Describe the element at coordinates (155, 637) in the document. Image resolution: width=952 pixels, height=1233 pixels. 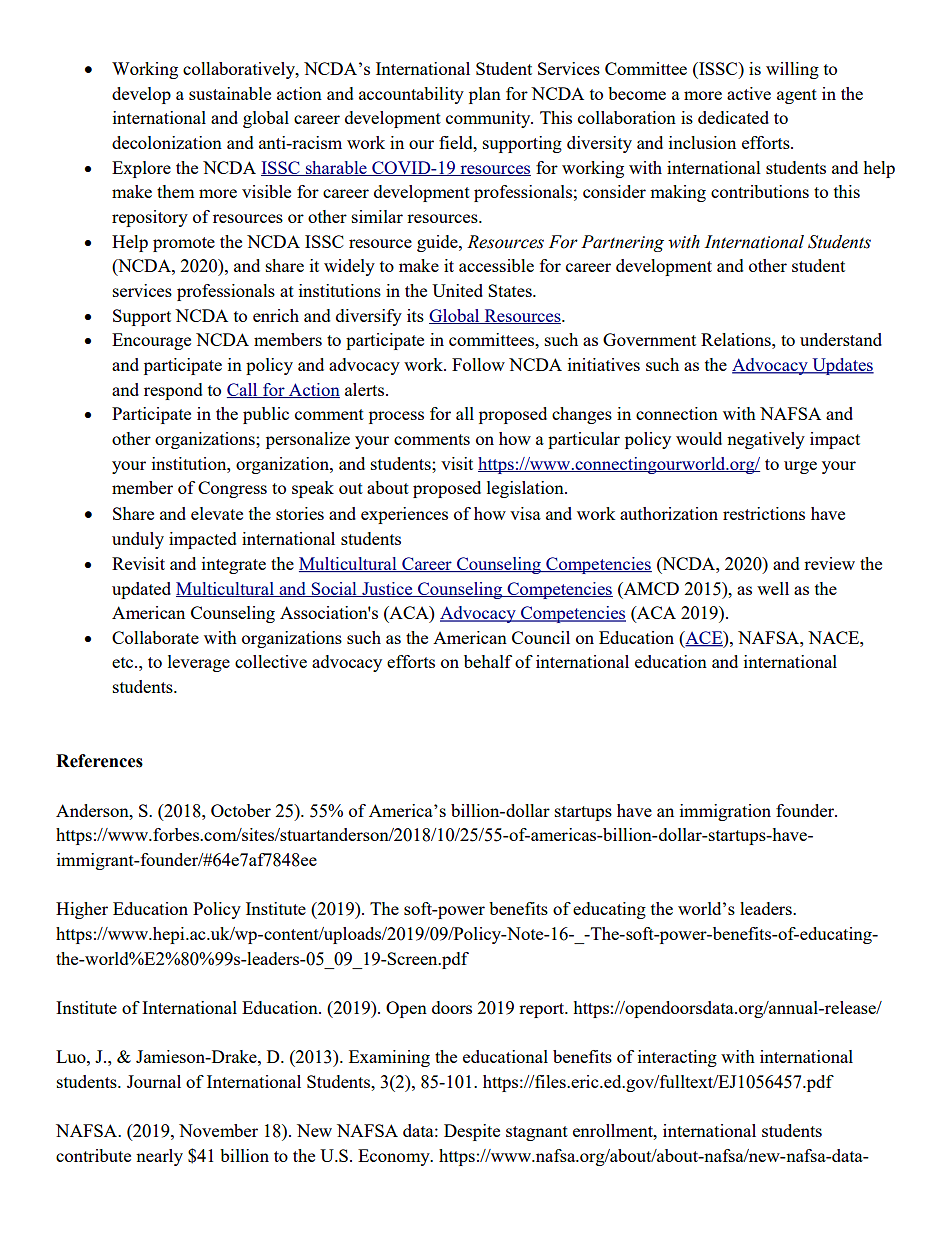
I see `Collaborate` at that location.
